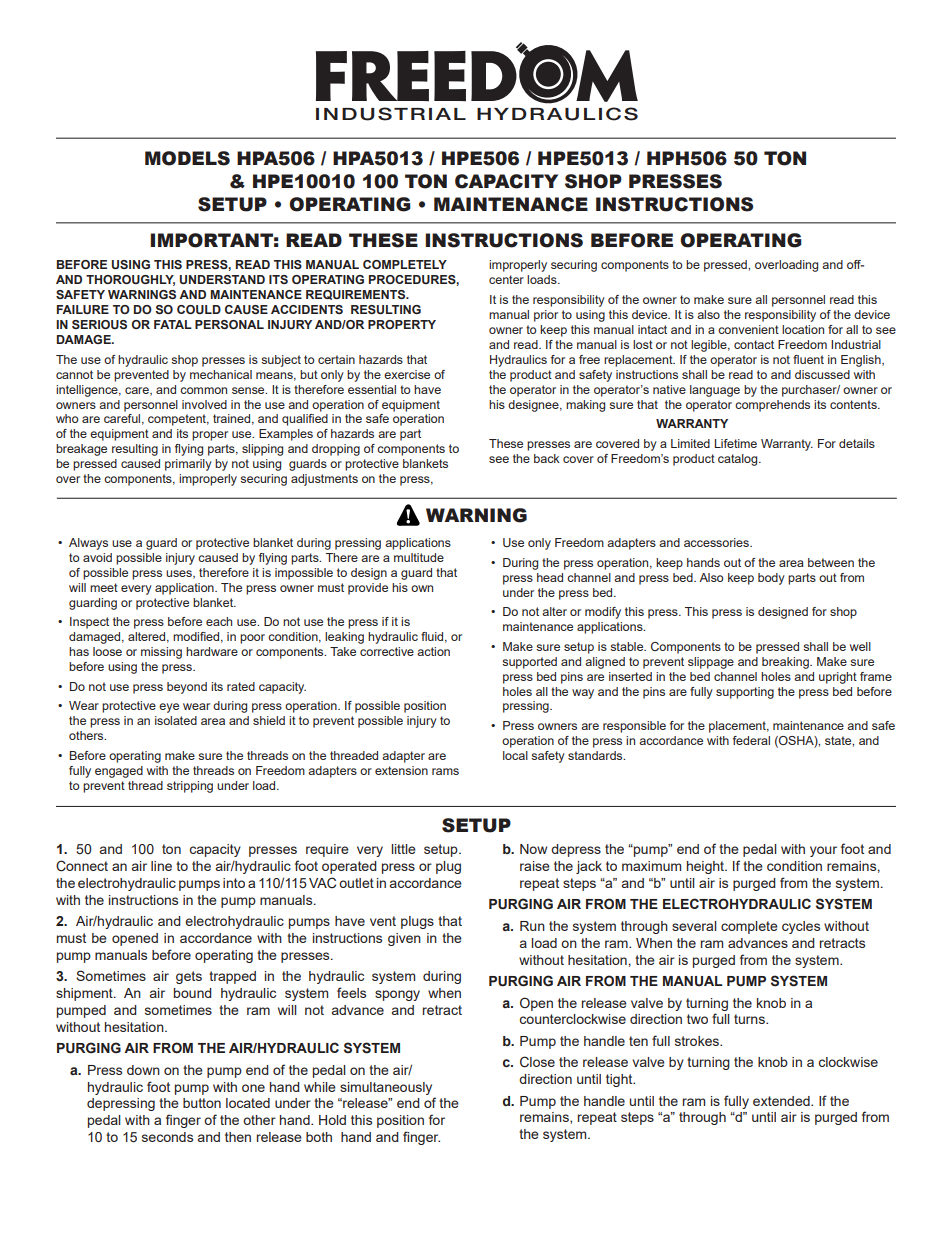 The width and height of the image is (952, 1233). I want to click on exercise, so click(407, 374).
